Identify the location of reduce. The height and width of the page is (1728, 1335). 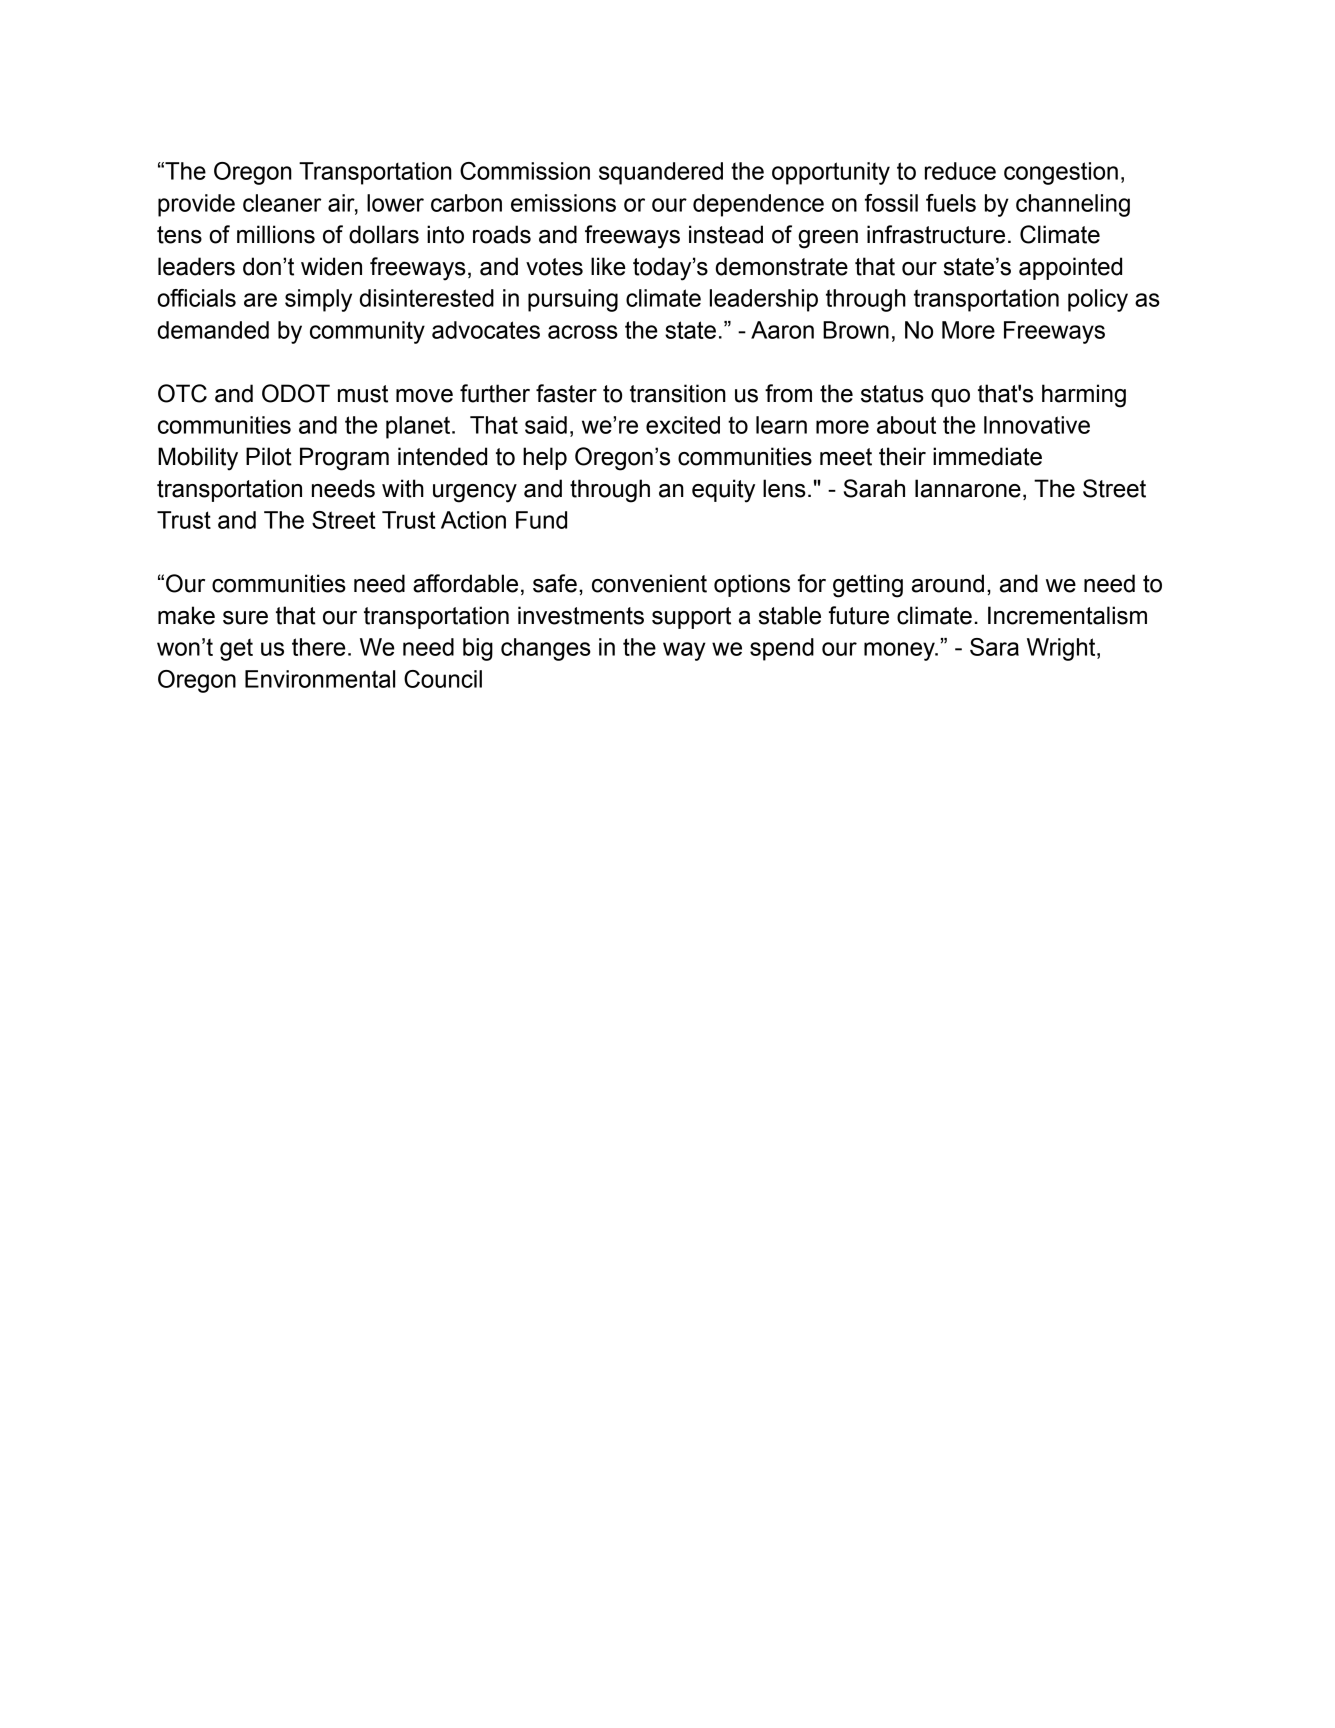
(960, 171).
